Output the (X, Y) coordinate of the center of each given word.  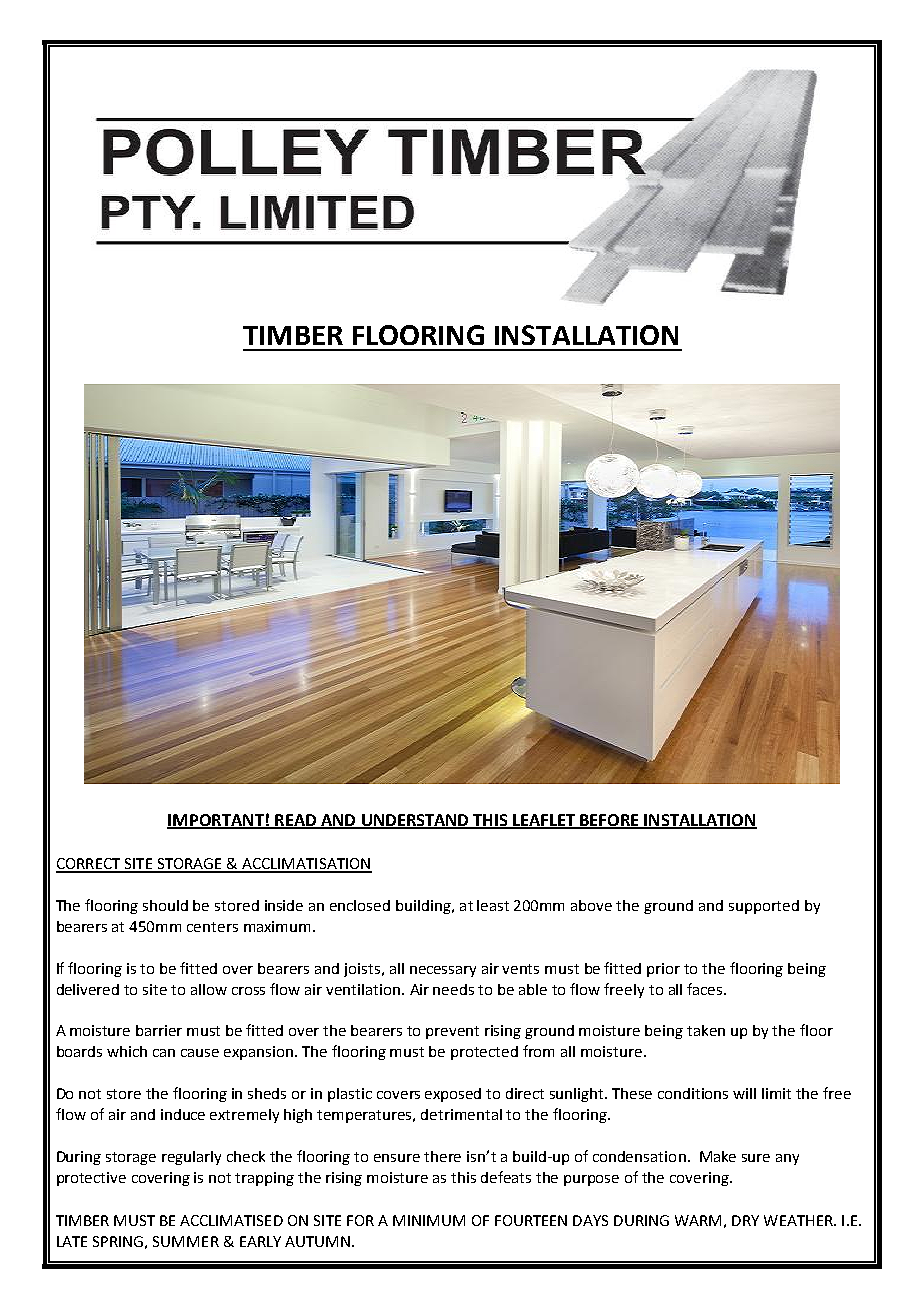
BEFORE (609, 821)
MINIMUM (429, 1220)
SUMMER (186, 1241)
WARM (698, 1220)
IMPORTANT (216, 821)
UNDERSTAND (415, 821)
